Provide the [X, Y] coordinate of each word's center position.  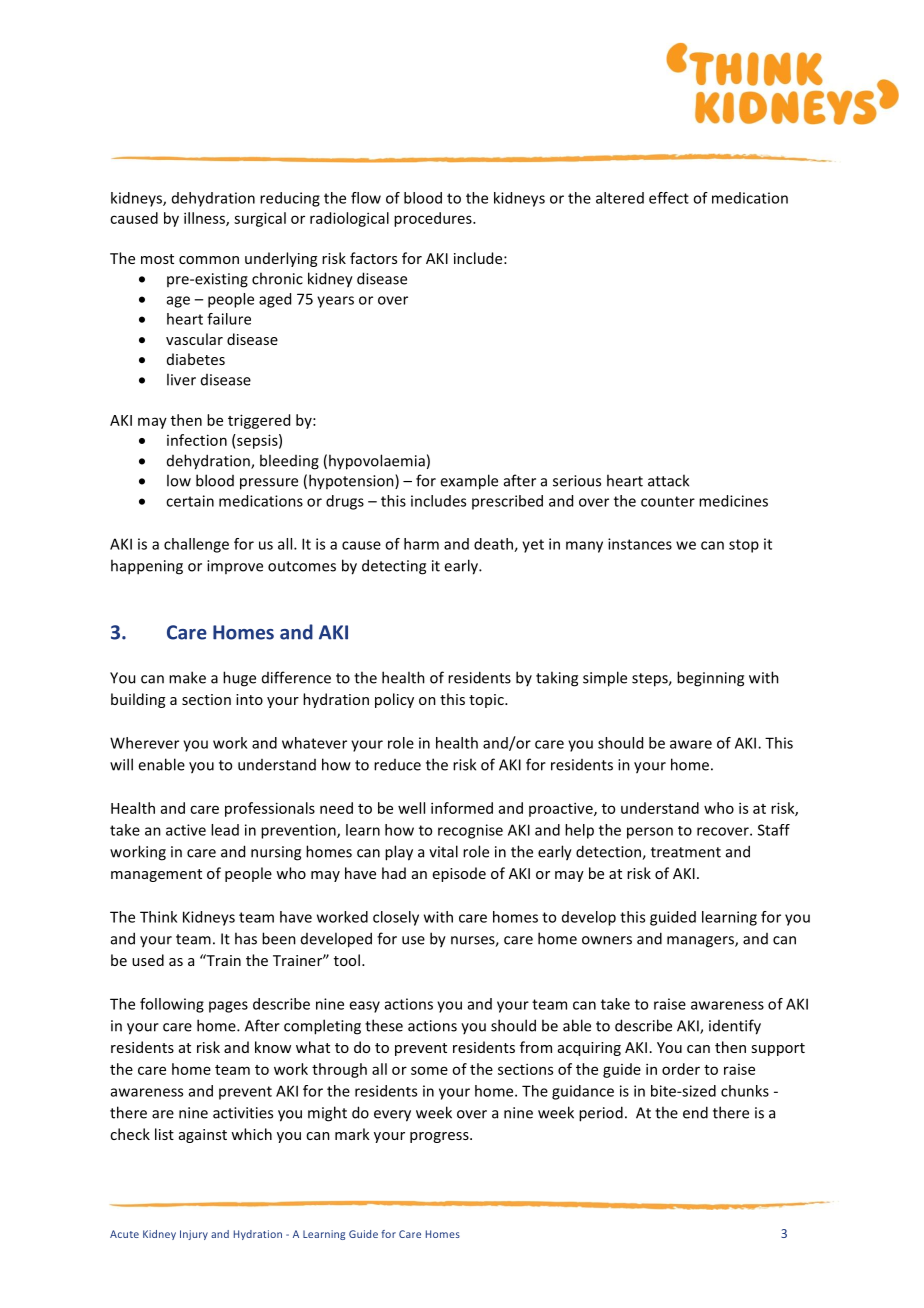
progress [440, 1137]
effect [669, 198]
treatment [686, 852]
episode [459, 874]
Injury [194, 1235]
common [209, 260]
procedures [434, 219]
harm [421, 544]
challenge [196, 545]
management [156, 875]
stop [744, 546]
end [695, 1112]
